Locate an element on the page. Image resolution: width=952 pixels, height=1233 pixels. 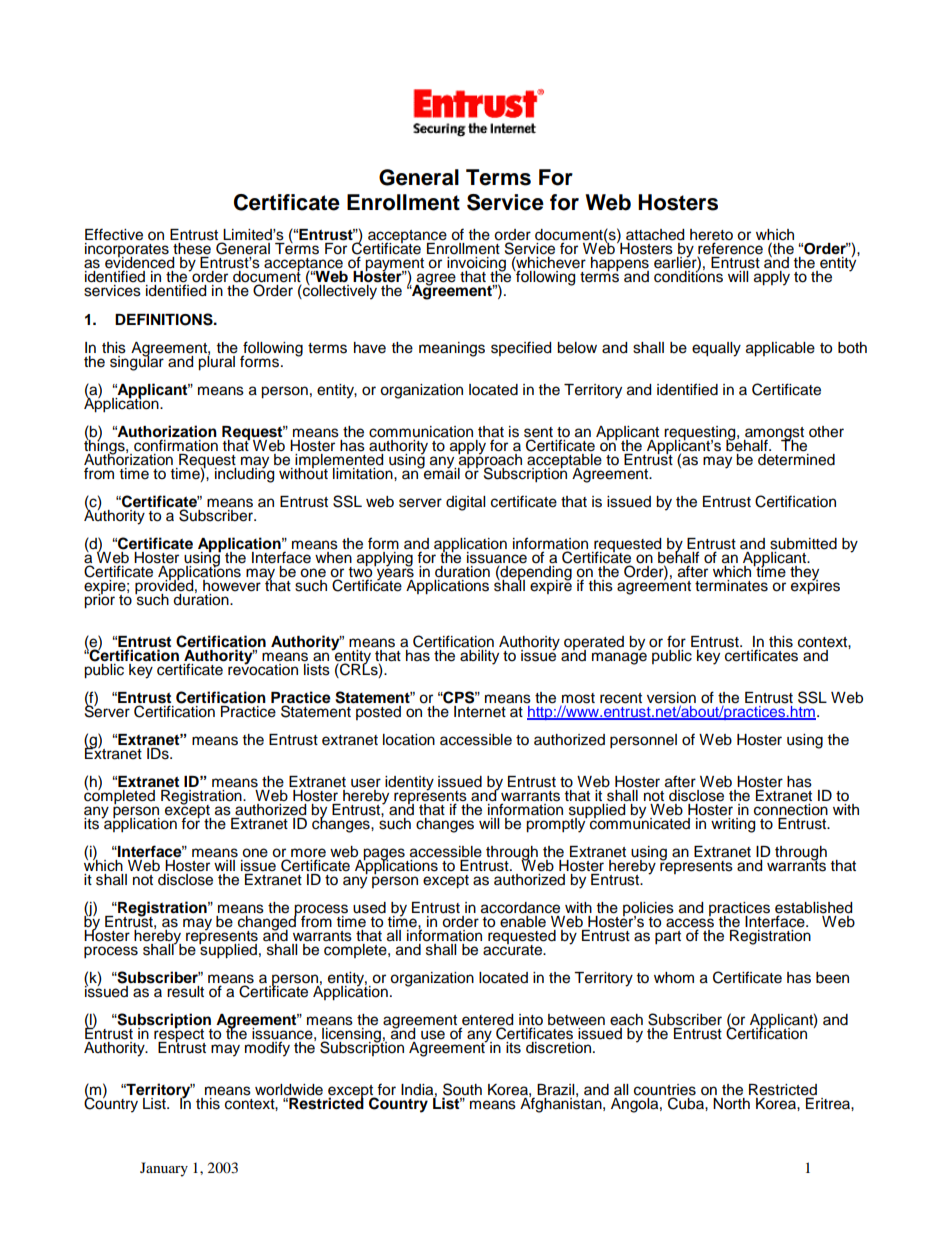
January is located at coordinates (164, 1169).
